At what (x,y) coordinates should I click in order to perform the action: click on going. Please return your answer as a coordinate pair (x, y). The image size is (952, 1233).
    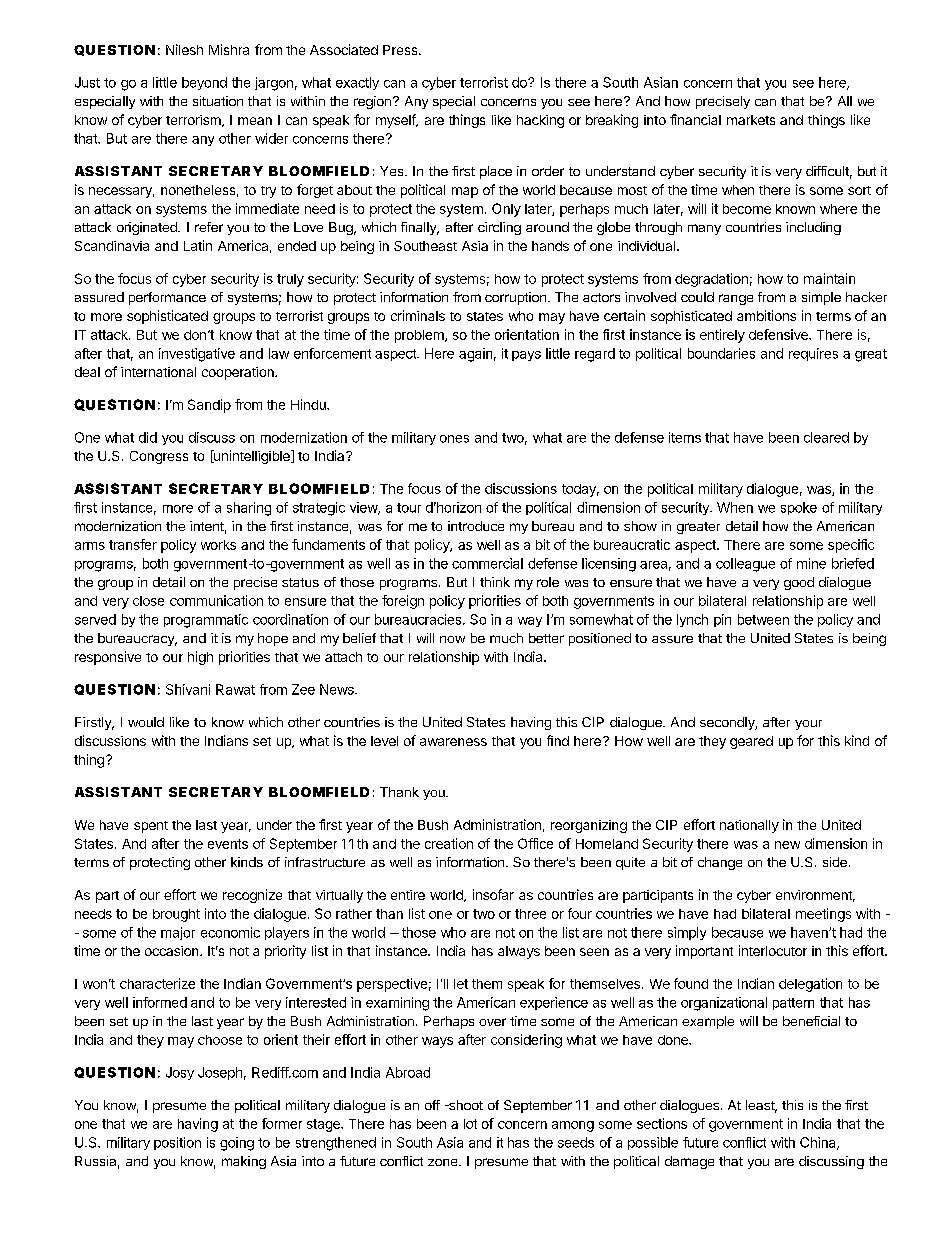
    Looking at the image, I should click on (237, 1144).
